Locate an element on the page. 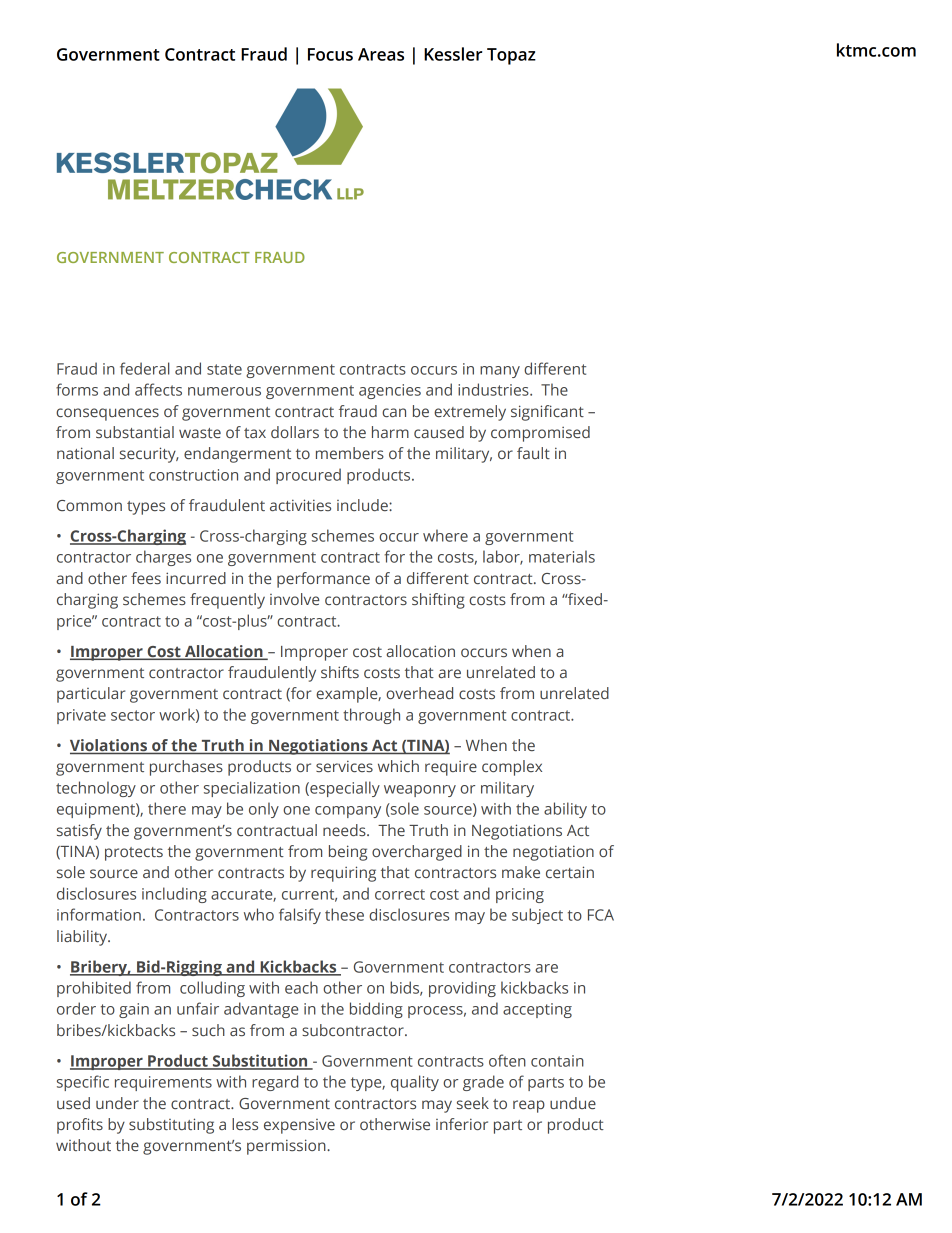 This image has width=952, height=1233. Focus is located at coordinates (330, 54).
